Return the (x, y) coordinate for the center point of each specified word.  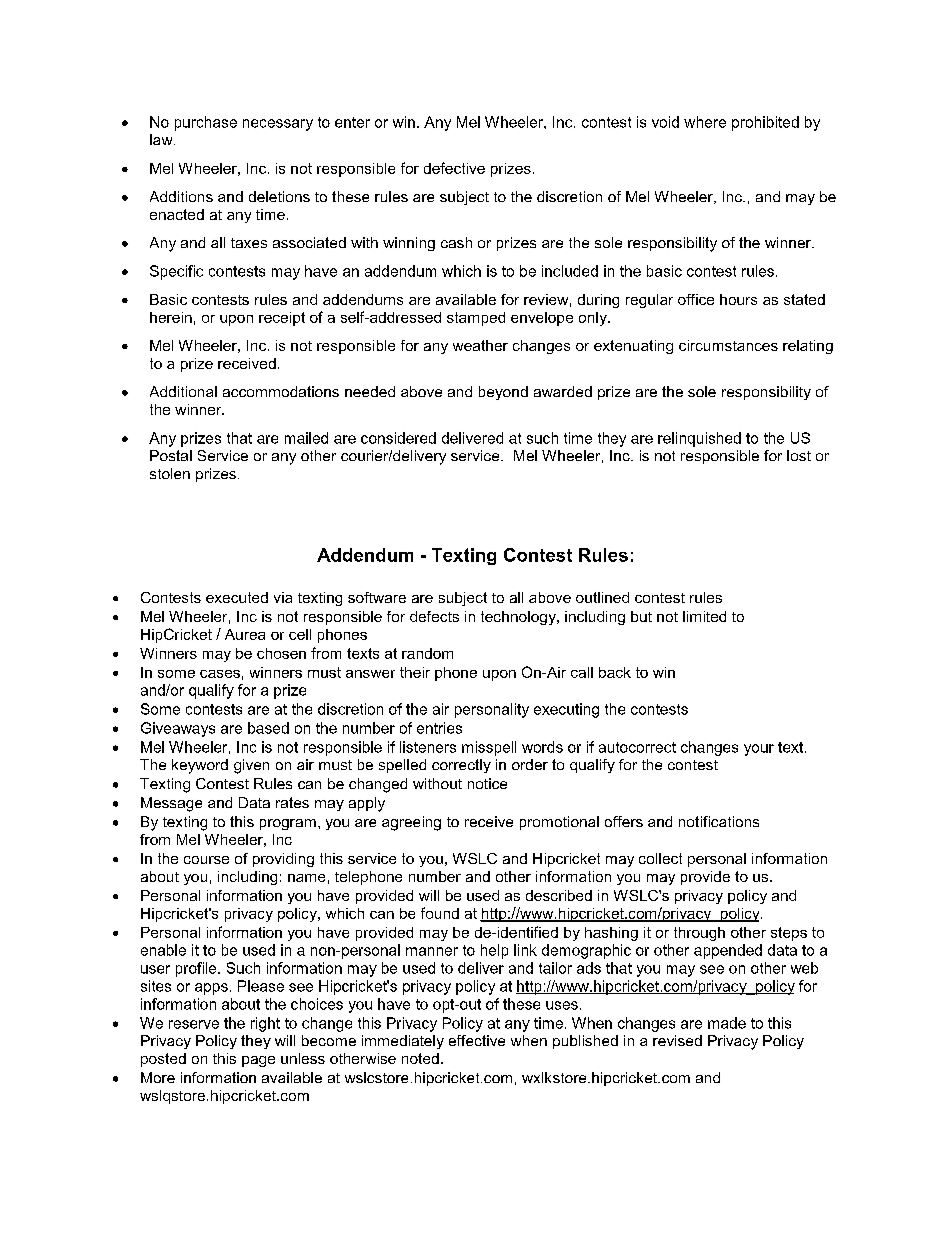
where (705, 122)
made (727, 1023)
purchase (206, 123)
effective (477, 1040)
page (258, 1061)
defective (454, 168)
